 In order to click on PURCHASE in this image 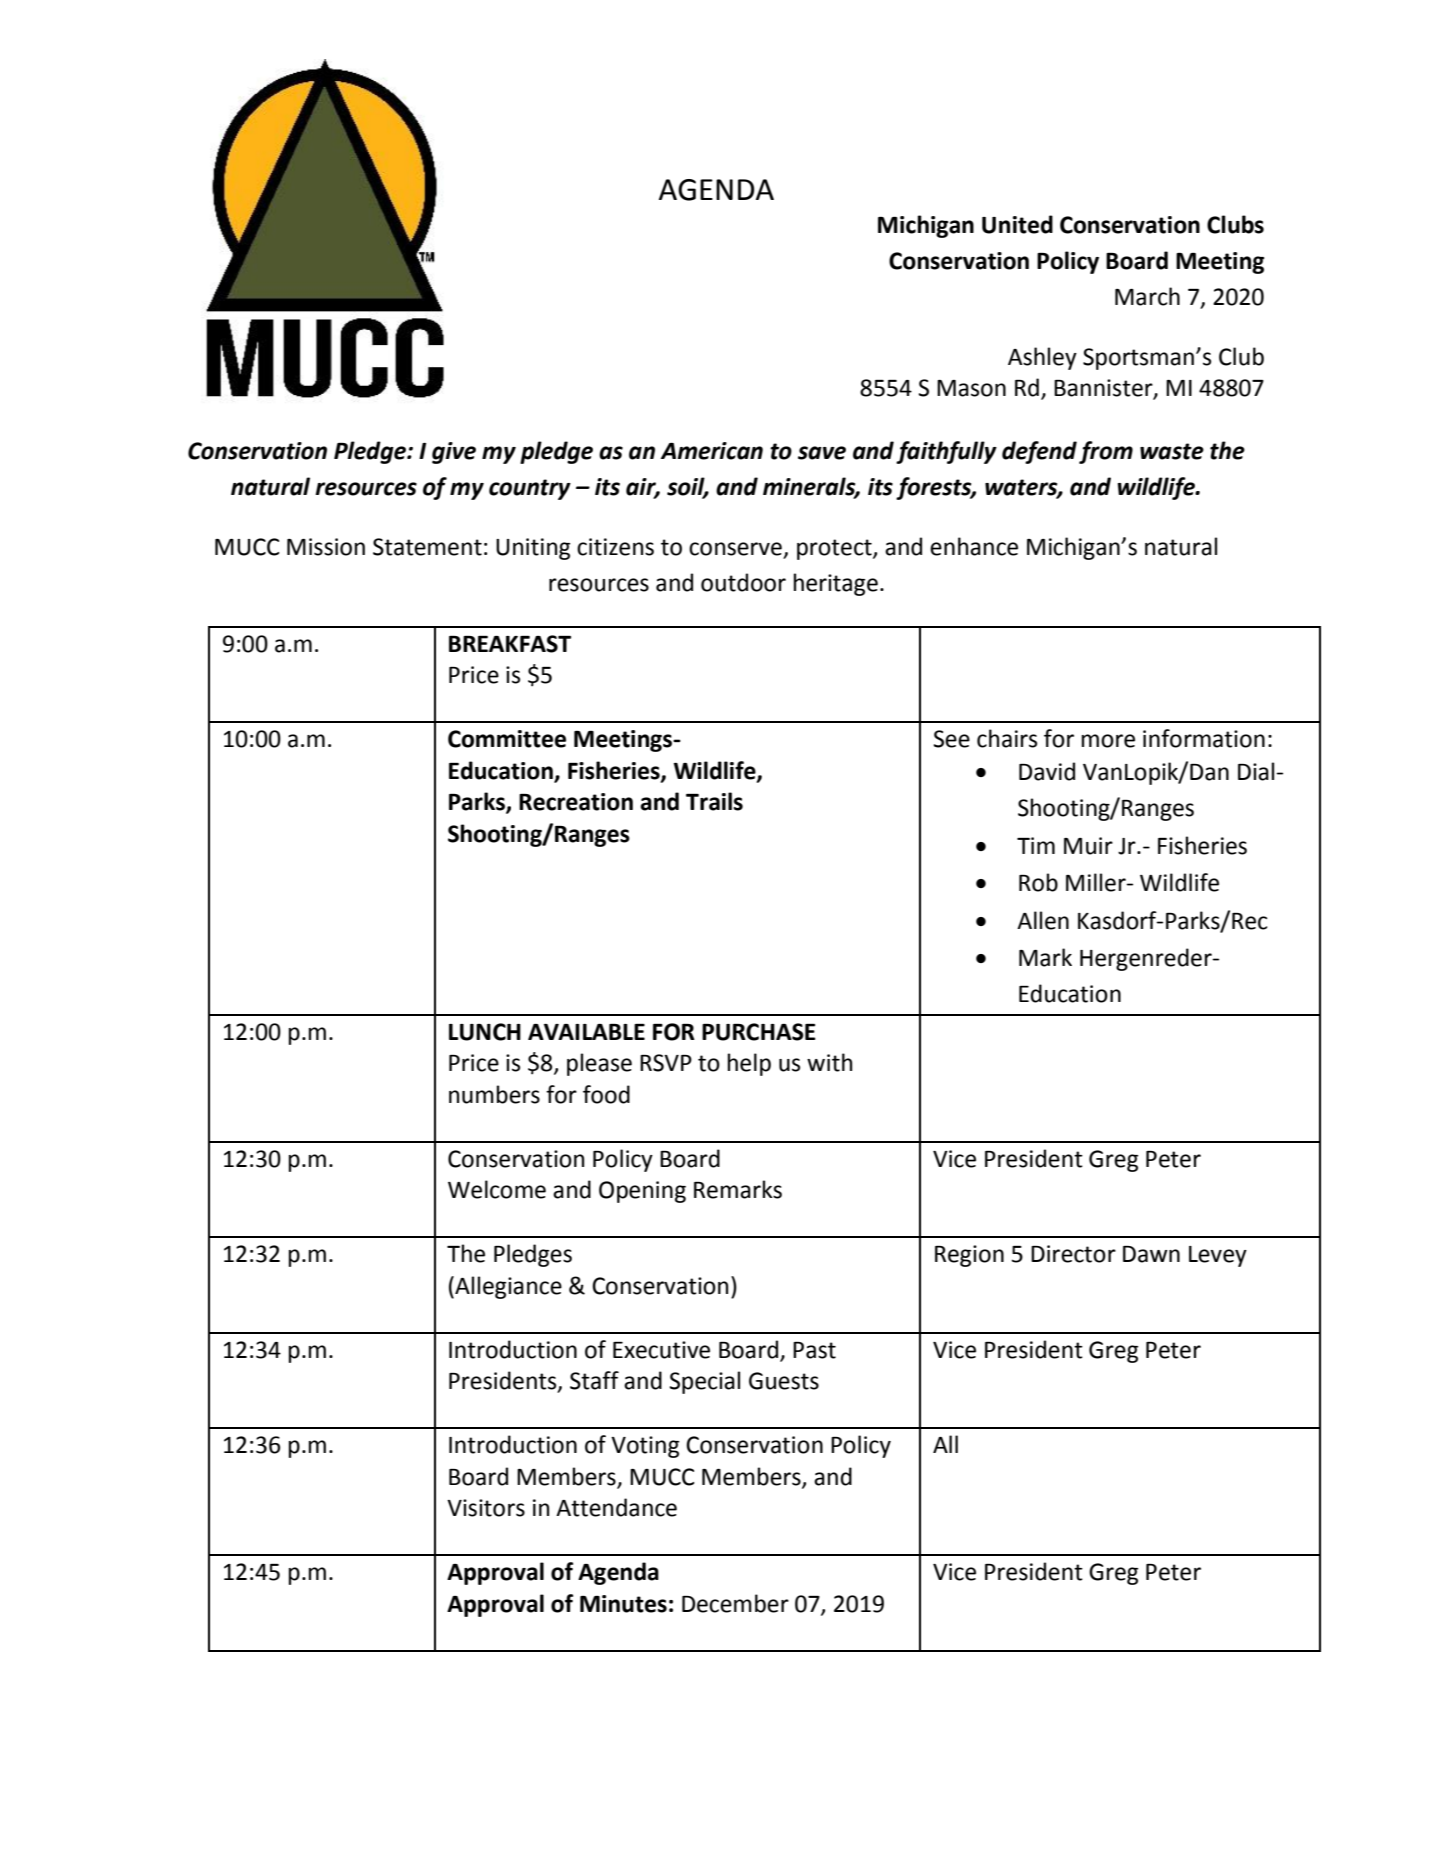, I will do `click(759, 1032)`.
